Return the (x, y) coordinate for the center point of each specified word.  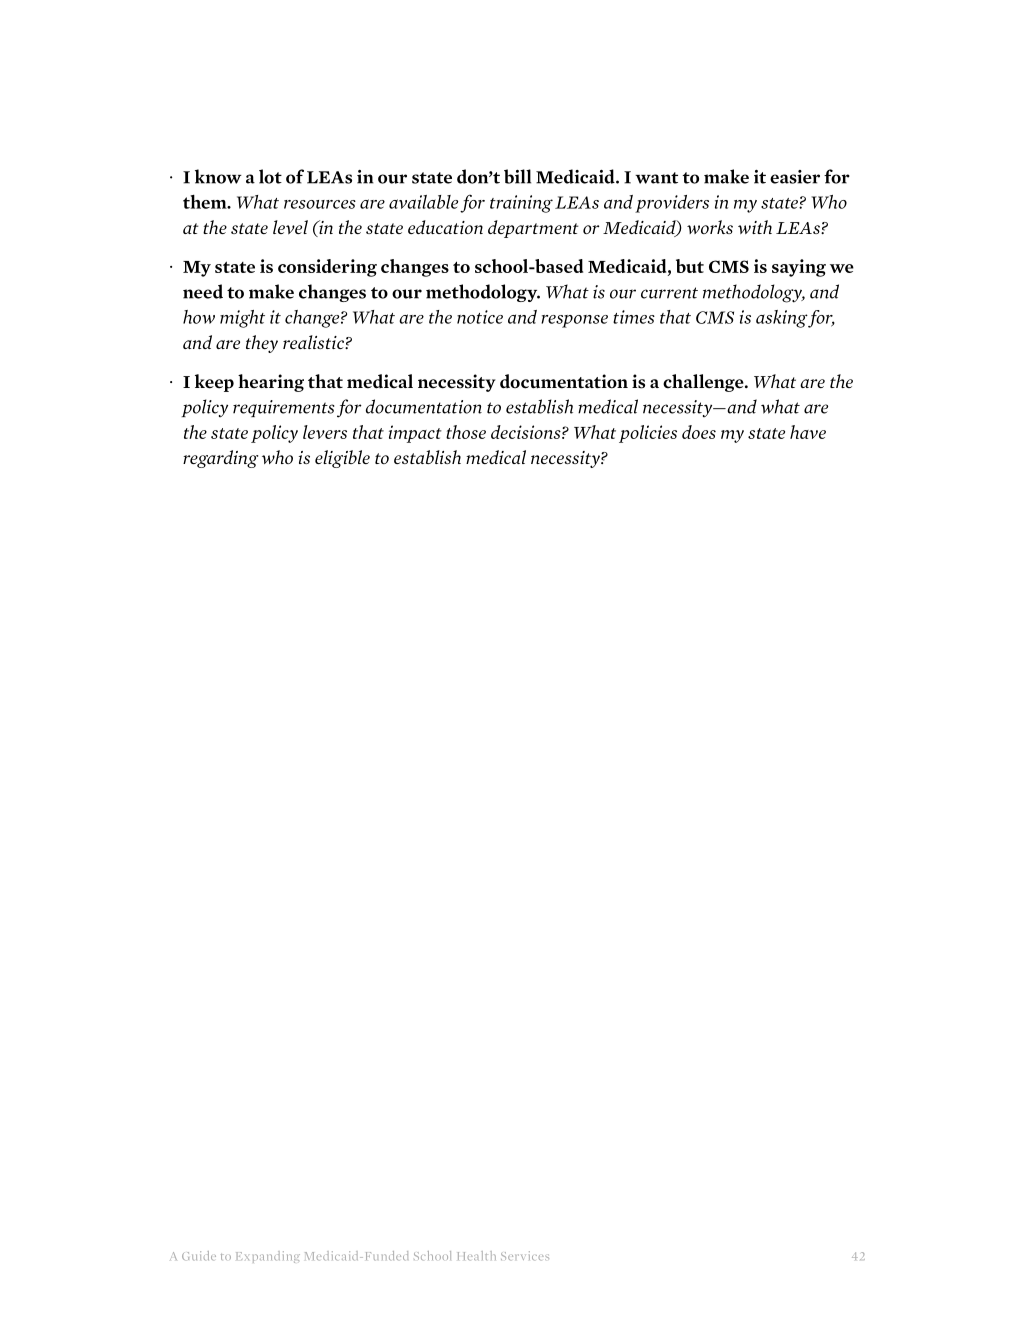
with (755, 227)
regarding (220, 459)
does (699, 432)
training (521, 204)
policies (648, 434)
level (290, 227)
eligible (342, 459)
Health (477, 1256)
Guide (199, 1256)
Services (525, 1256)
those (466, 432)
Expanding (268, 1257)
